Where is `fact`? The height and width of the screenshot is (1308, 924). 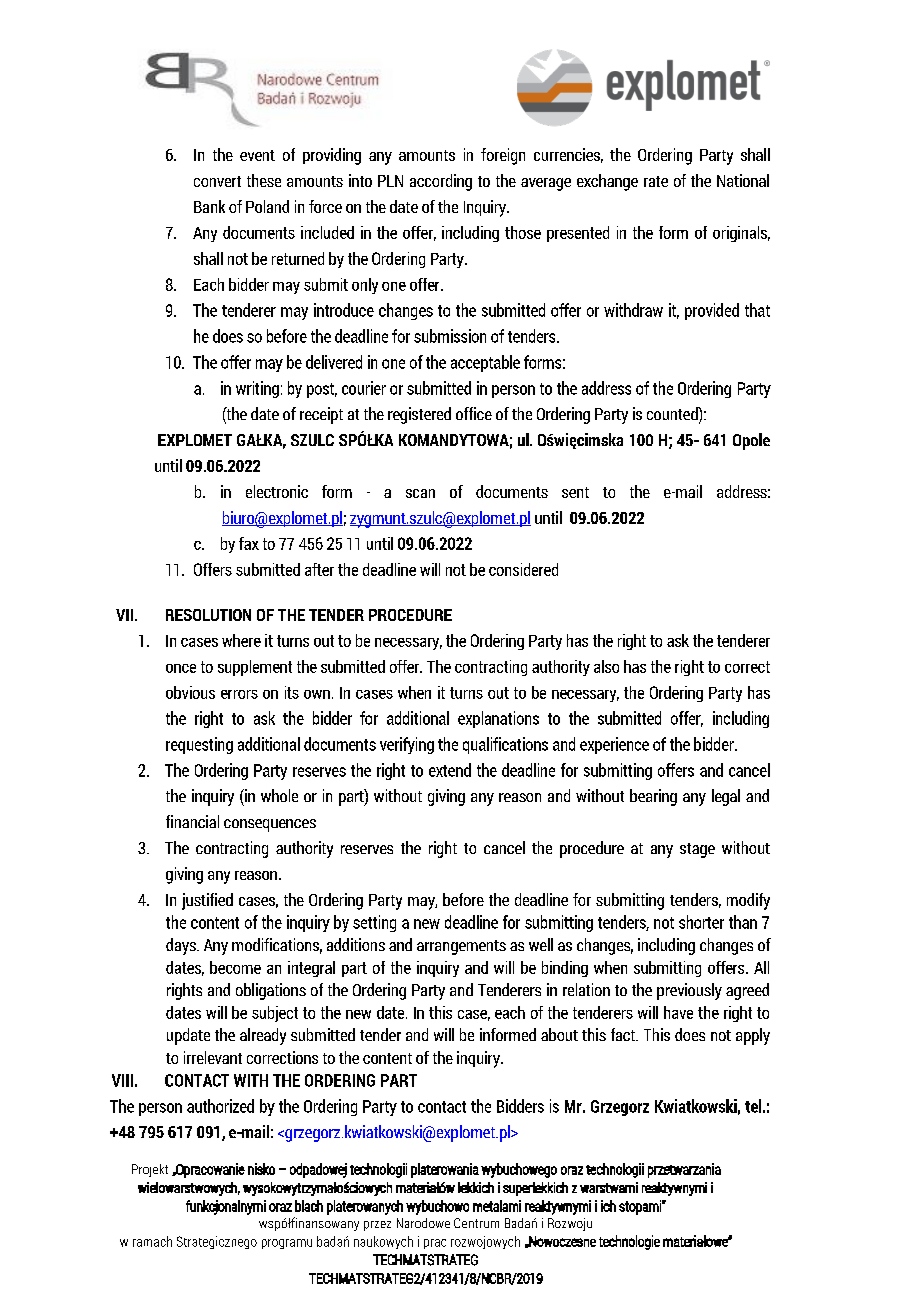
fact is located at coordinates (624, 1034).
